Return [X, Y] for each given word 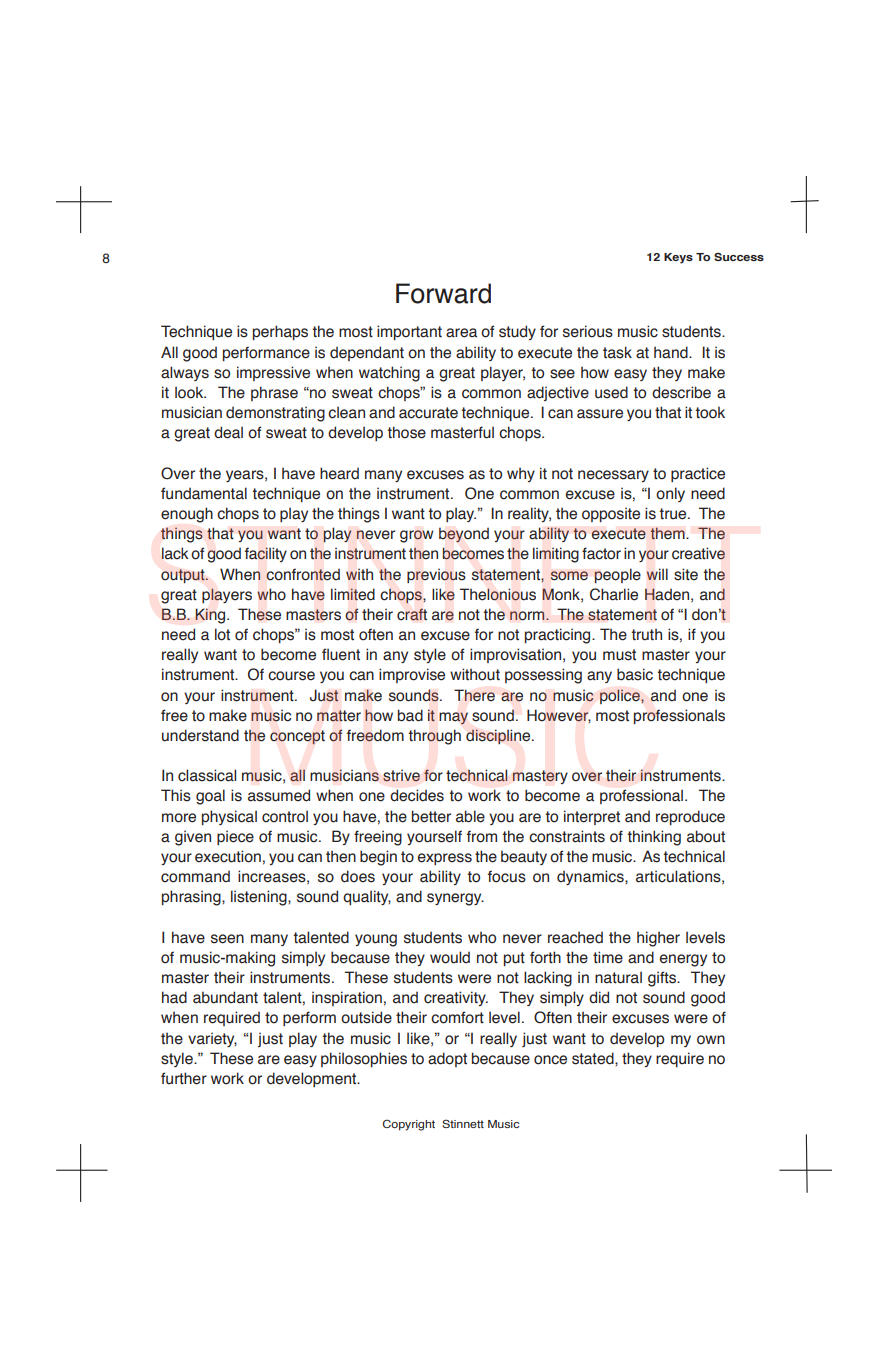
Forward [443, 293]
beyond [464, 535]
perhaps [280, 332]
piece [235, 837]
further [184, 1078]
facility [266, 554]
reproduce [690, 817]
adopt [447, 1059]
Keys [678, 258]
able [470, 816]
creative [698, 553]
